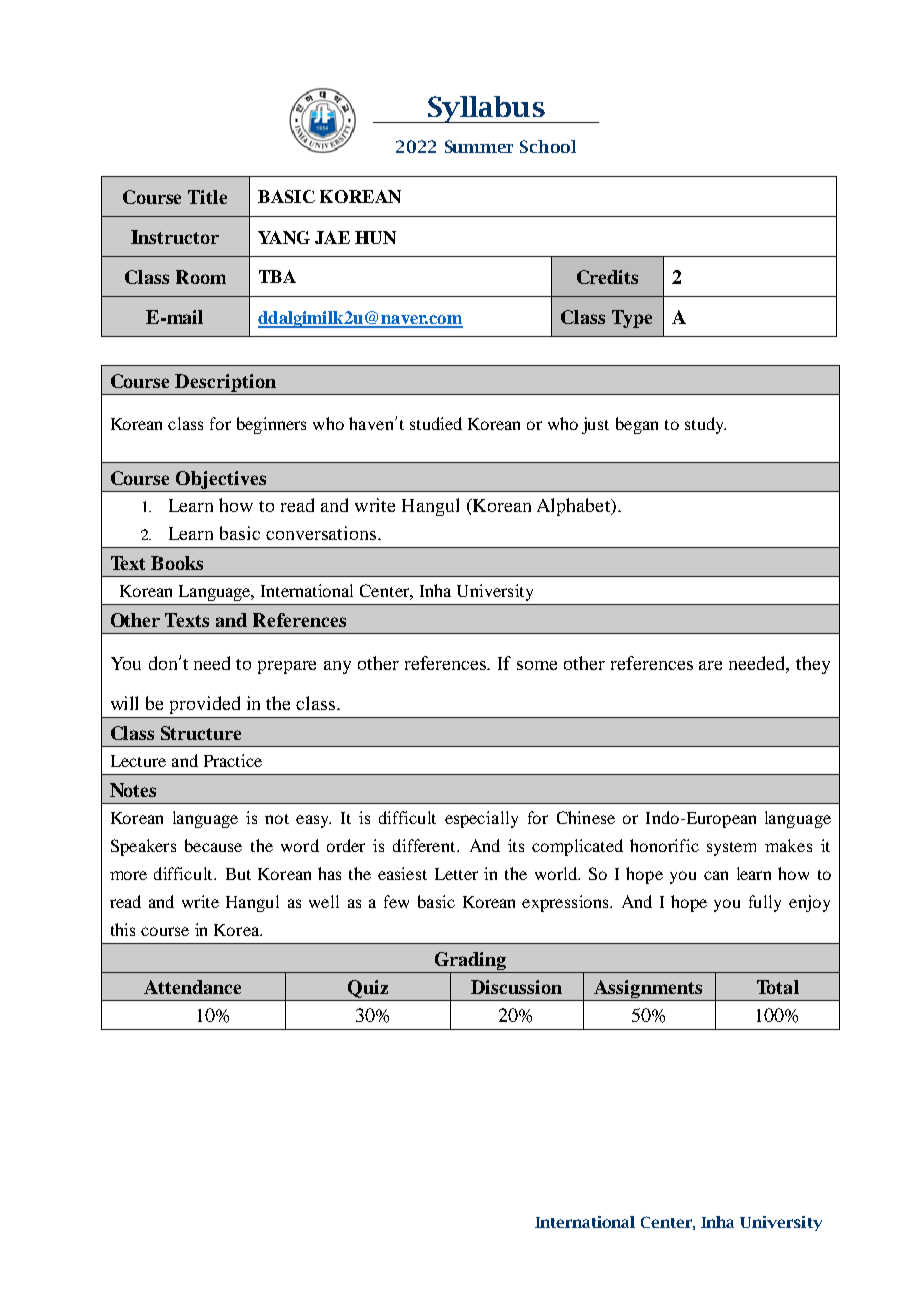 The image size is (924, 1308). What do you see at coordinates (778, 987) in the screenshot?
I see `Total` at bounding box center [778, 987].
